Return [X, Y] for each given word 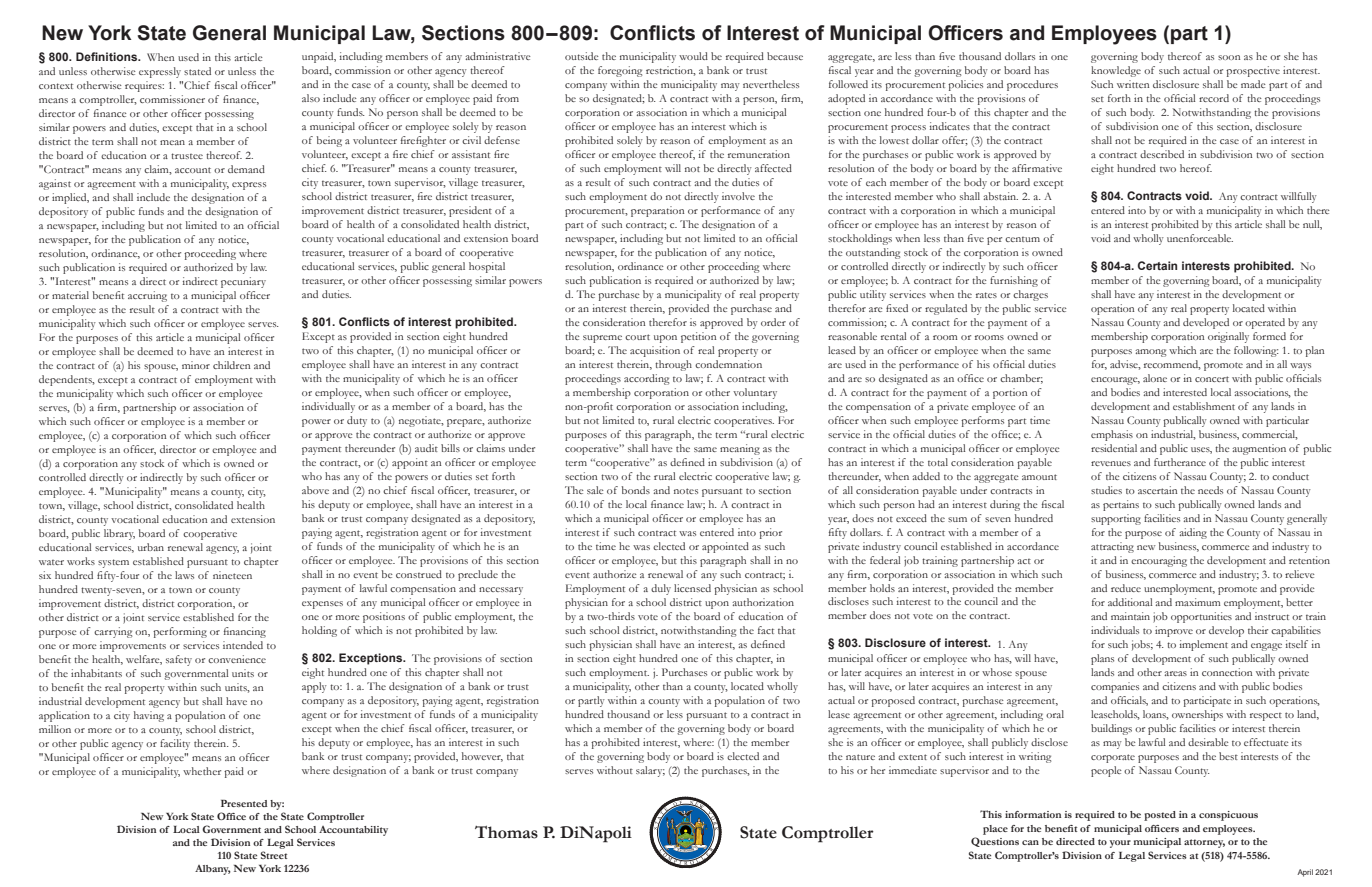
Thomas [506, 832]
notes [686, 491]
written [1133, 84]
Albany [213, 870]
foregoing [620, 71]
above [315, 490]
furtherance [1180, 462]
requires [144, 86]
